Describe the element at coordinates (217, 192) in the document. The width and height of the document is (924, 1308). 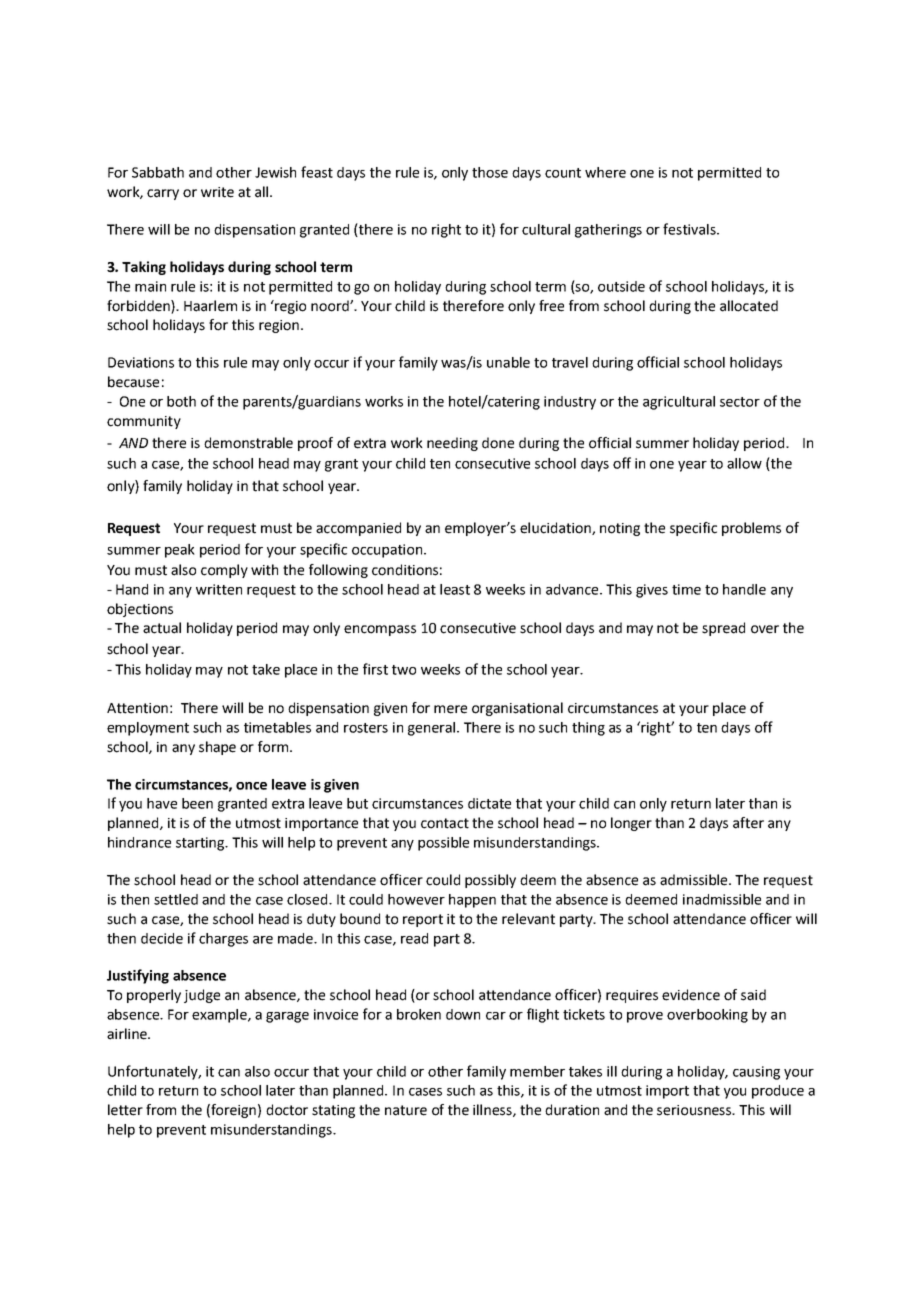
I see `write` at that location.
